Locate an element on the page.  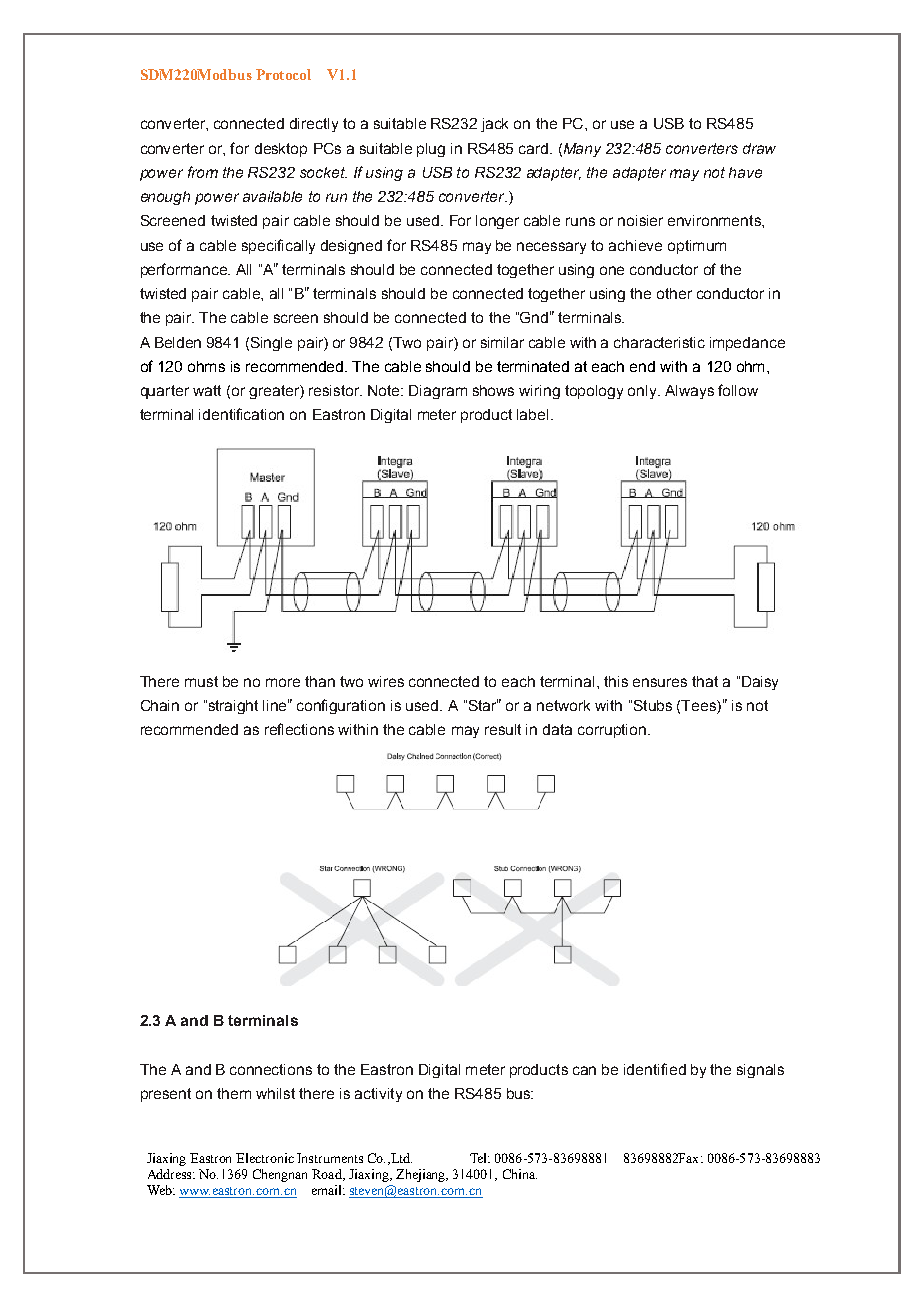
ohms is located at coordinates (206, 366).
